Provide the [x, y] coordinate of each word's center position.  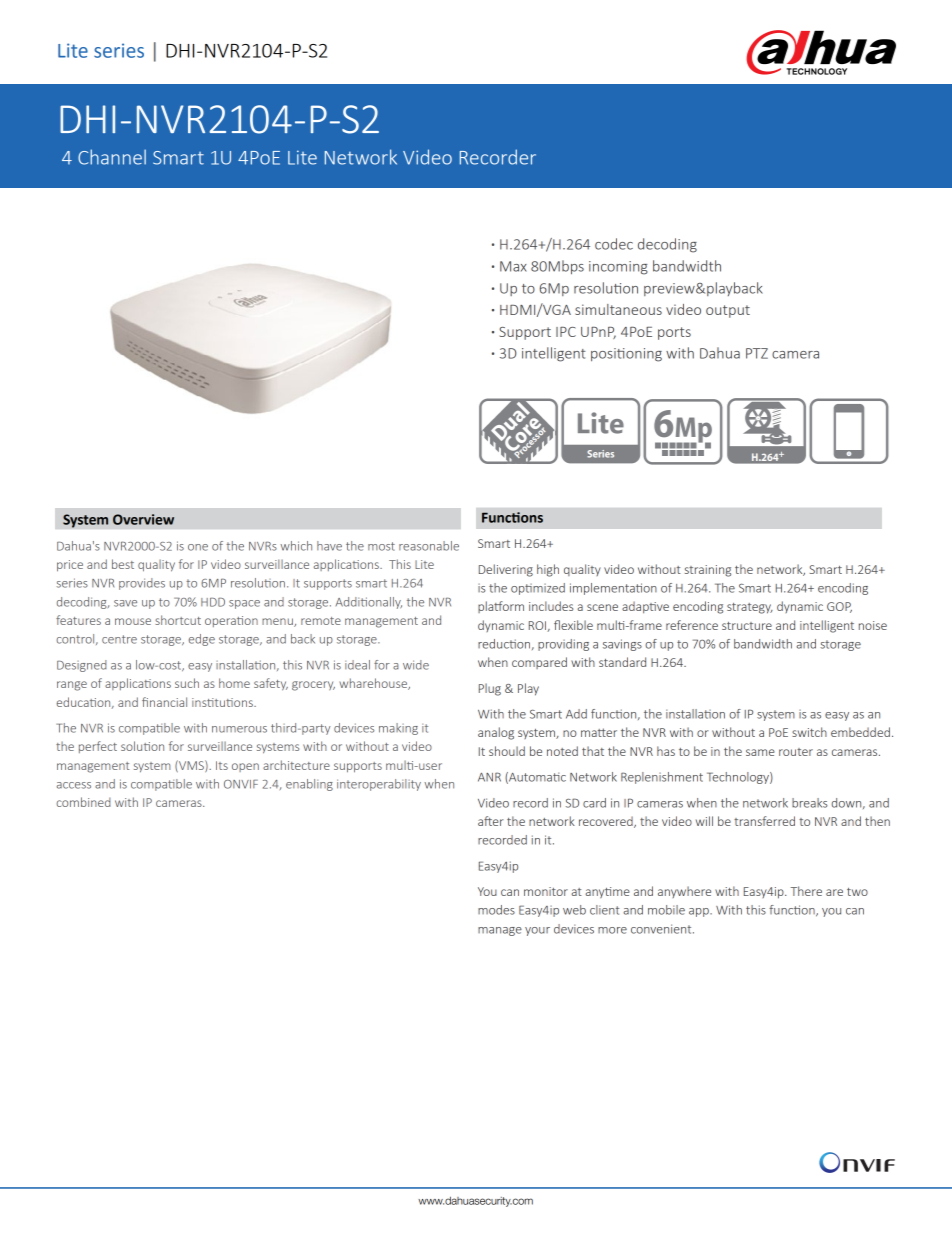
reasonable [429, 546]
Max [513, 266]
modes [496, 910]
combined [83, 802]
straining [708, 571]
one [198, 547]
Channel [112, 157]
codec [614, 244]
